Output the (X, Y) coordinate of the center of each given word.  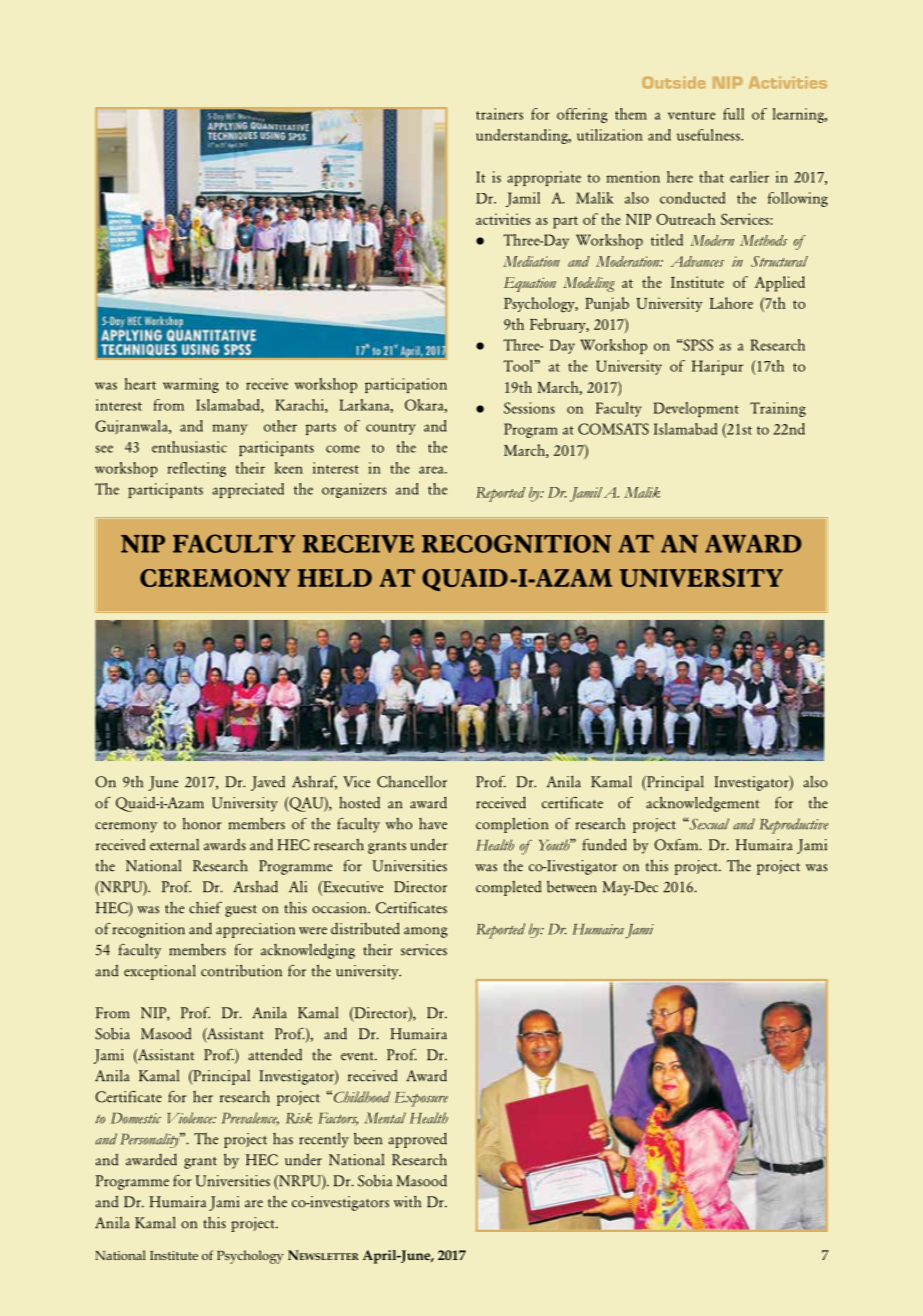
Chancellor (412, 781)
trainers (499, 114)
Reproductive (794, 826)
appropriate (544, 178)
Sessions (529, 408)
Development (696, 409)
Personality (151, 1140)
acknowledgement (702, 804)
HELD (335, 578)
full (733, 114)
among (426, 932)
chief (205, 908)
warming (191, 385)
